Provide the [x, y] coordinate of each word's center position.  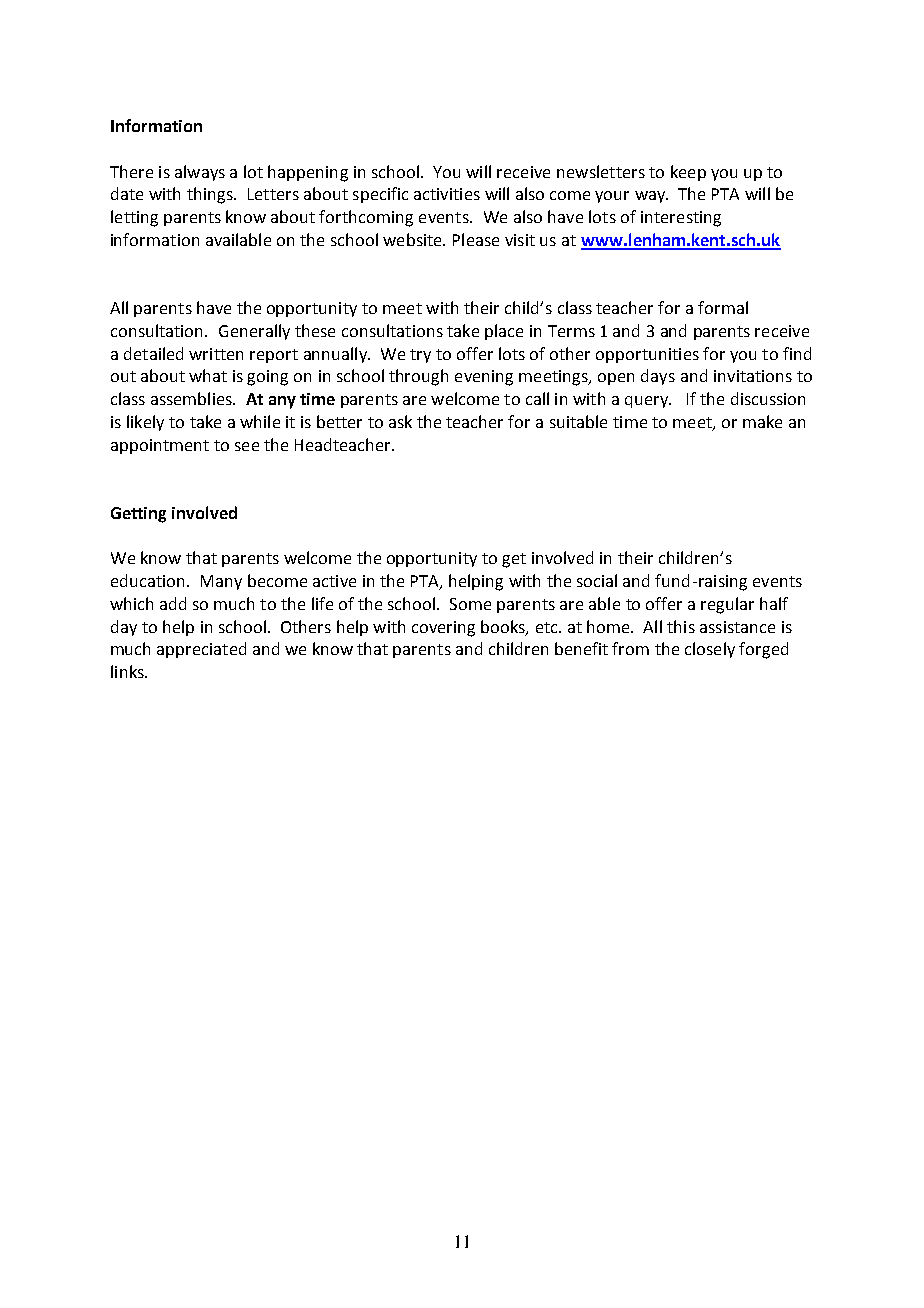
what [208, 375]
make [762, 421]
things [211, 195]
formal [723, 307]
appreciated [201, 650]
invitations [753, 376]
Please [476, 239]
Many [221, 582]
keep [688, 173]
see [247, 446]
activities [447, 194]
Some [470, 604]
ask [400, 421]
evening [484, 378]
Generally [254, 332]
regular [727, 605]
